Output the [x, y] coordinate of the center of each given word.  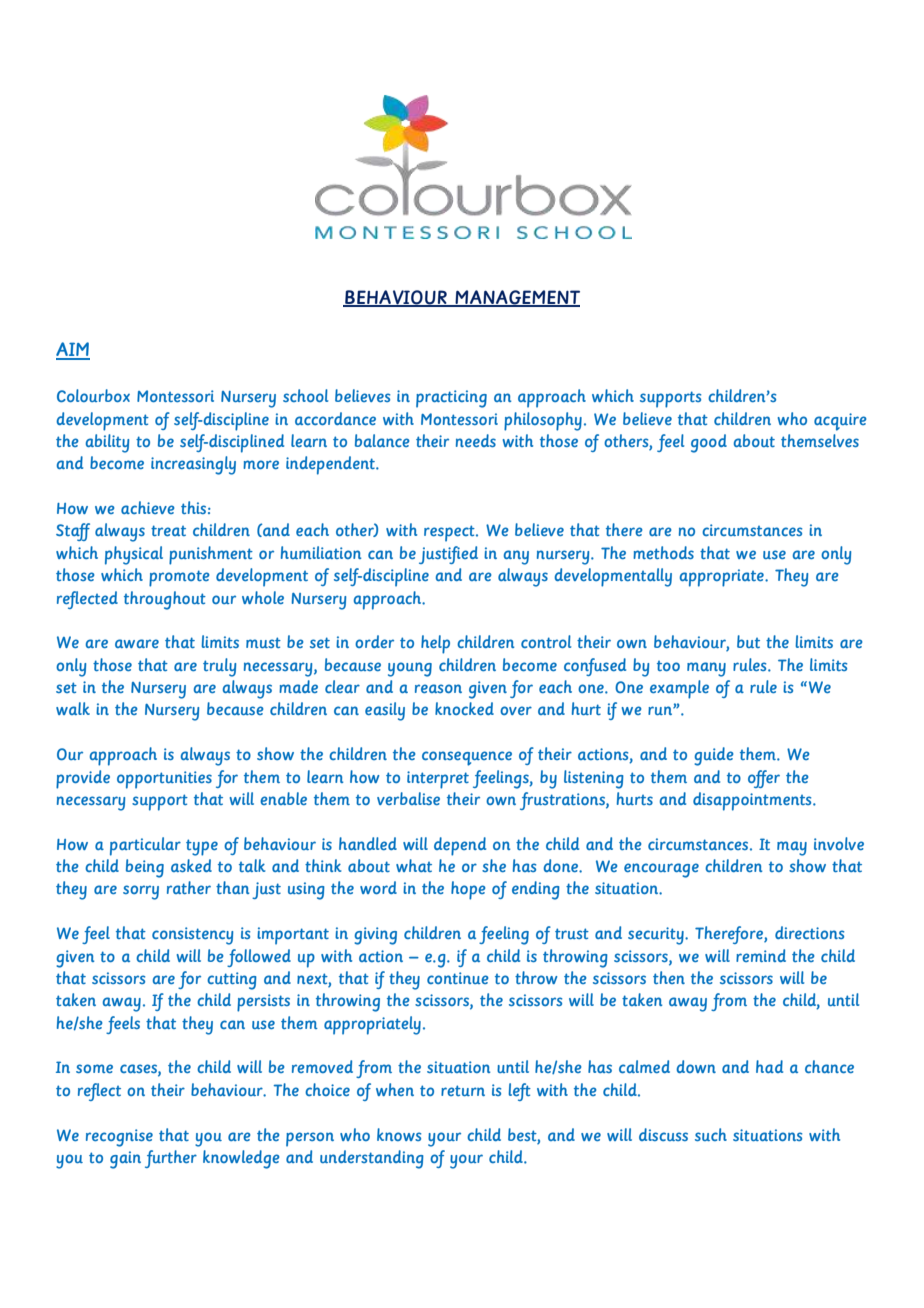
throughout [165, 600]
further [171, 1159]
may [792, 848]
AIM [73, 350]
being [145, 868]
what [414, 865]
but [748, 641]
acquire [840, 422]
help [435, 644]
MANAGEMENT [516, 298]
